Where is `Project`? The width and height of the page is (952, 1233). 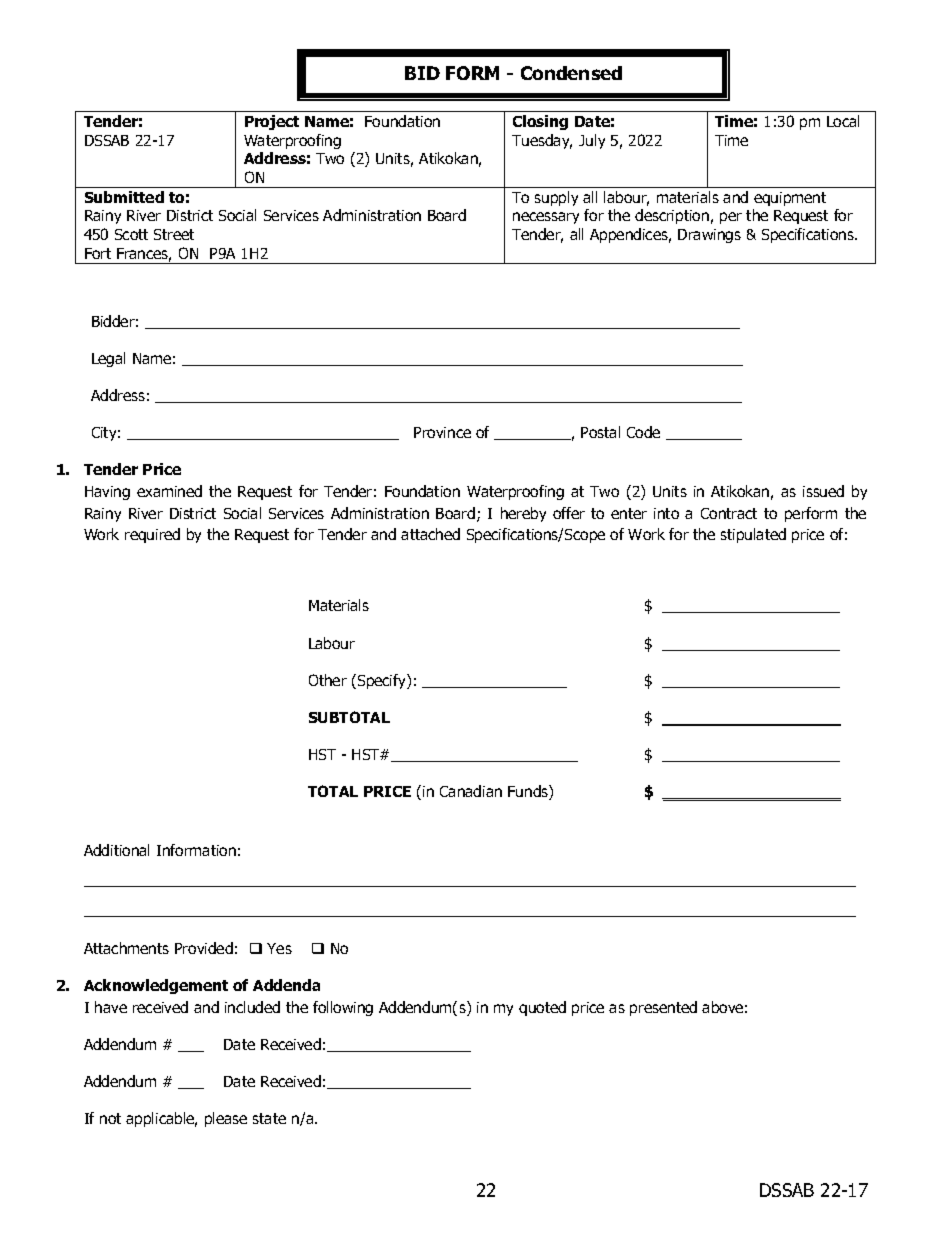
Project is located at coordinates (272, 122).
